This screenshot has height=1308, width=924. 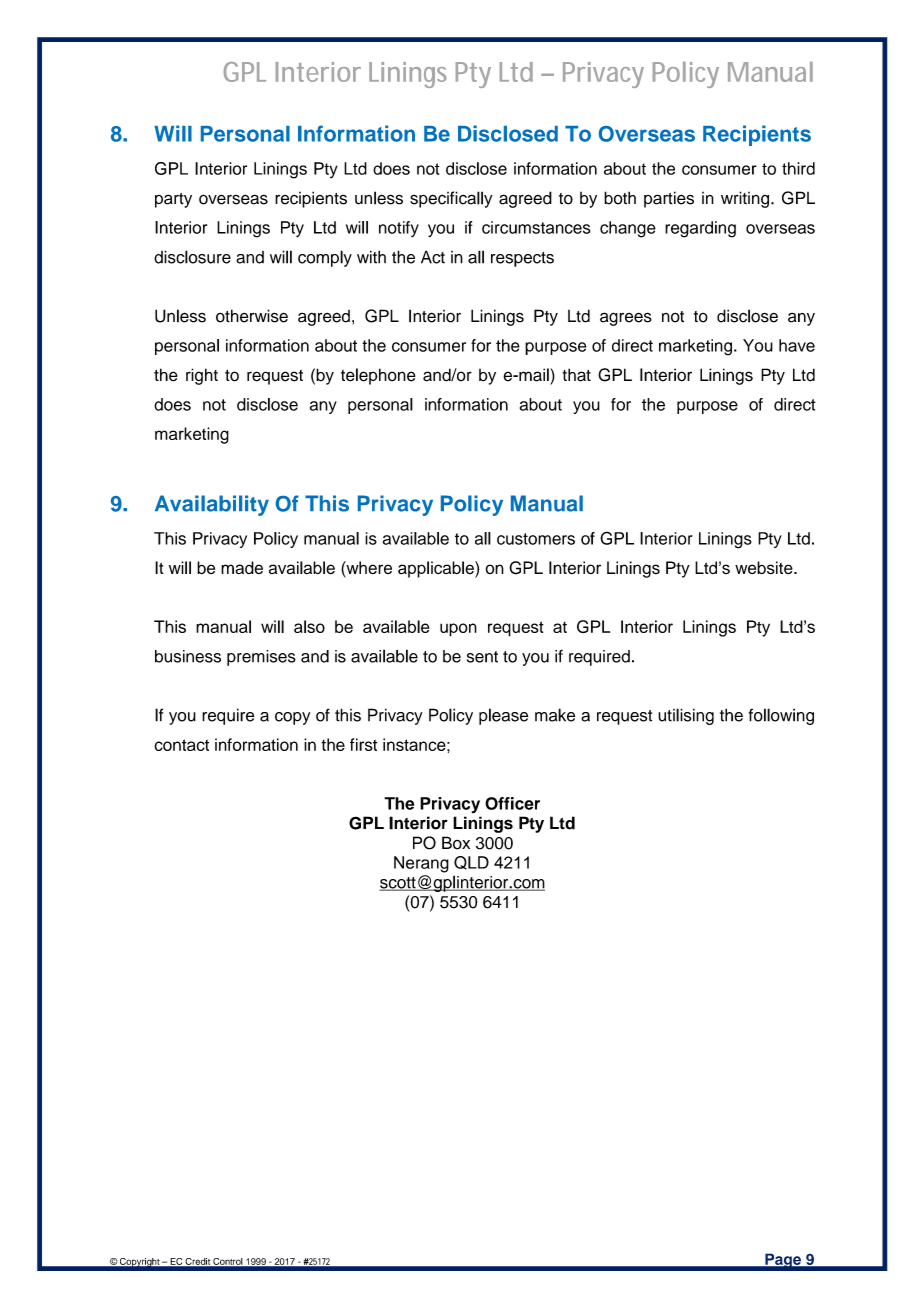 What do you see at coordinates (458, 630) in the screenshot?
I see `upon` at bounding box center [458, 630].
